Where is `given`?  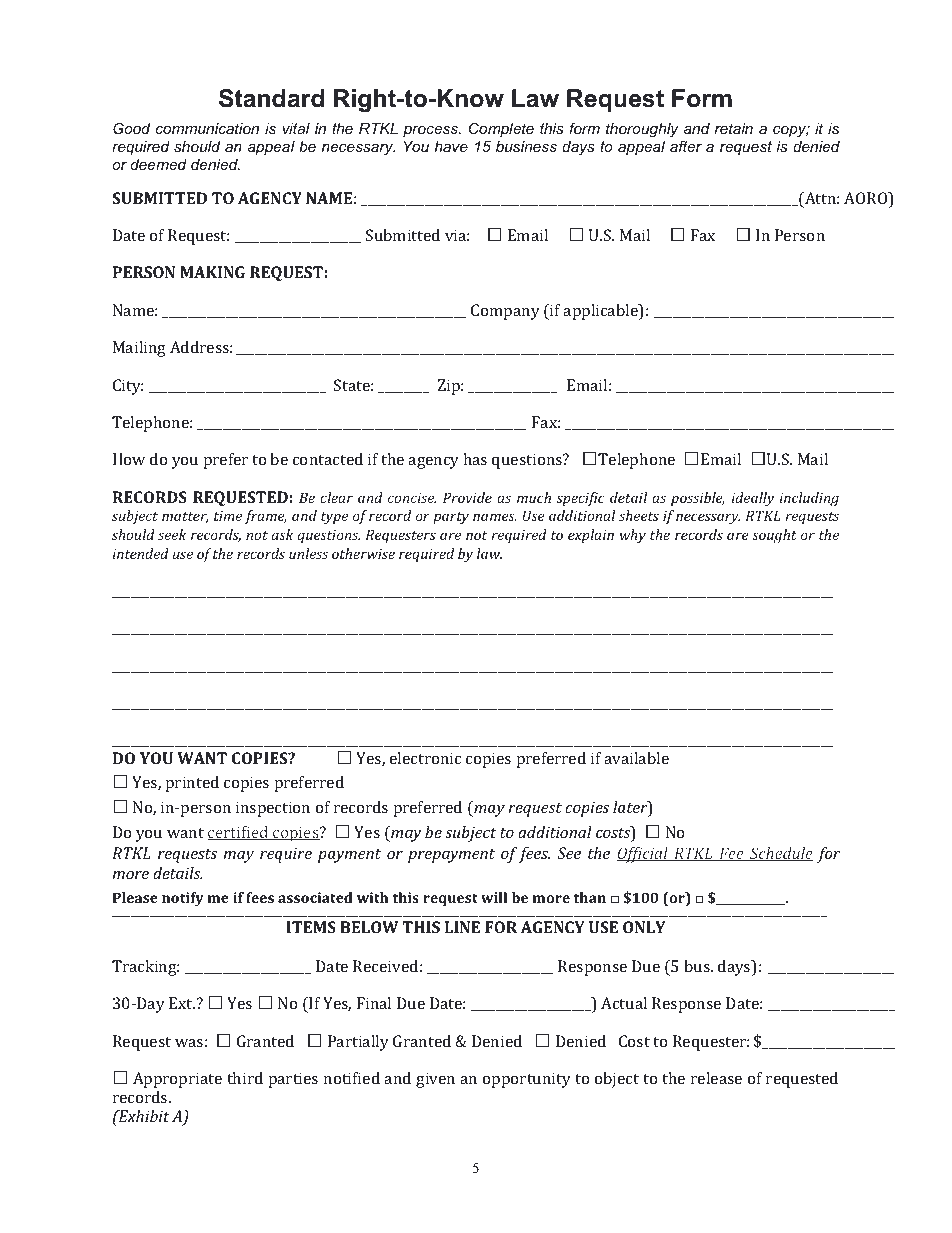
given is located at coordinates (435, 1080).
